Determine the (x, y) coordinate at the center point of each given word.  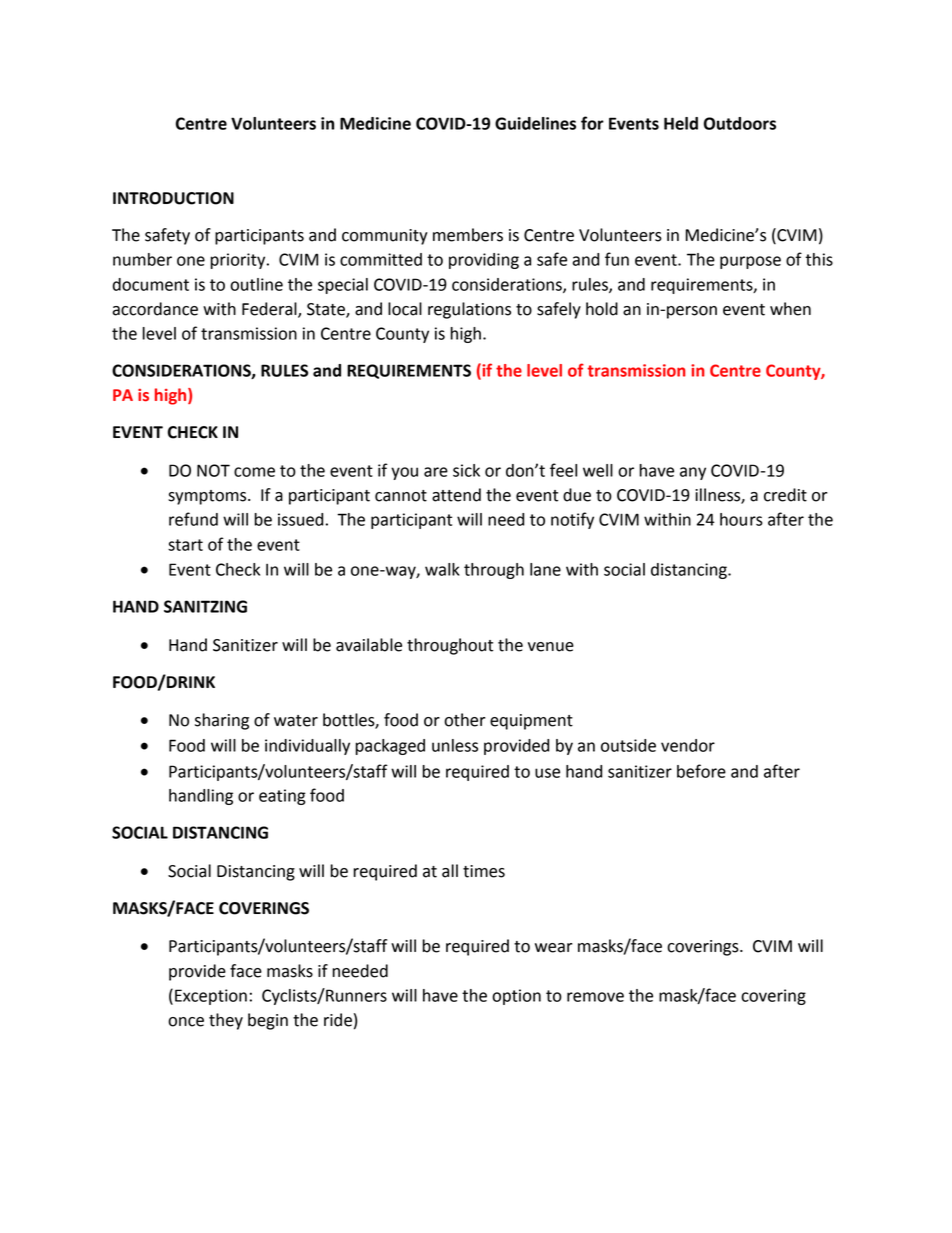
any (693, 473)
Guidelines (535, 123)
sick (466, 470)
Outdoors (740, 123)
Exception (211, 997)
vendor (688, 745)
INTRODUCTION (173, 198)
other (465, 720)
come (254, 472)
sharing (222, 721)
